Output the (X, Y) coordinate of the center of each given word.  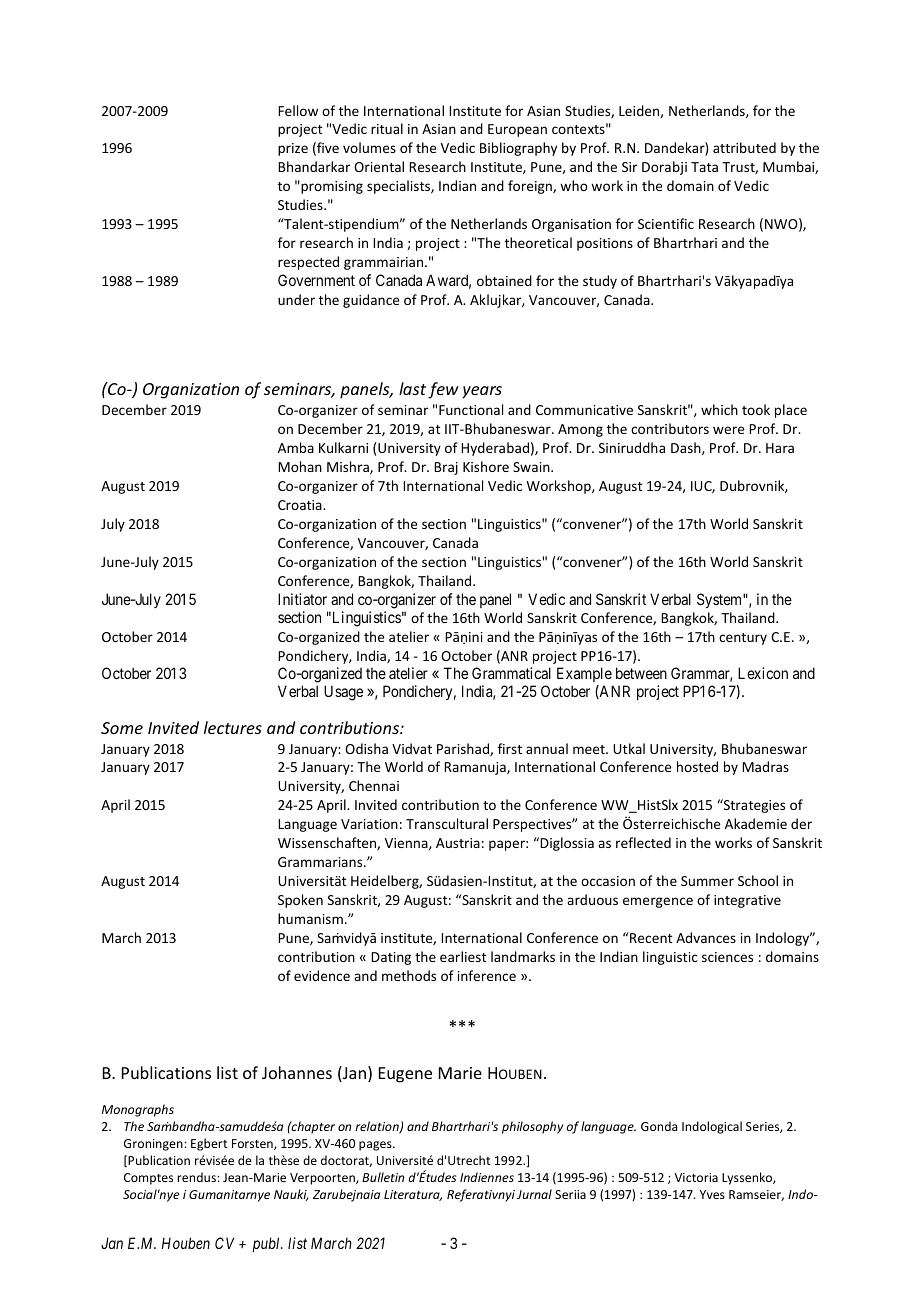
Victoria (696, 1177)
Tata (704, 167)
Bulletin (383, 1177)
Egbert (209, 1144)
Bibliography (518, 149)
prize (293, 149)
